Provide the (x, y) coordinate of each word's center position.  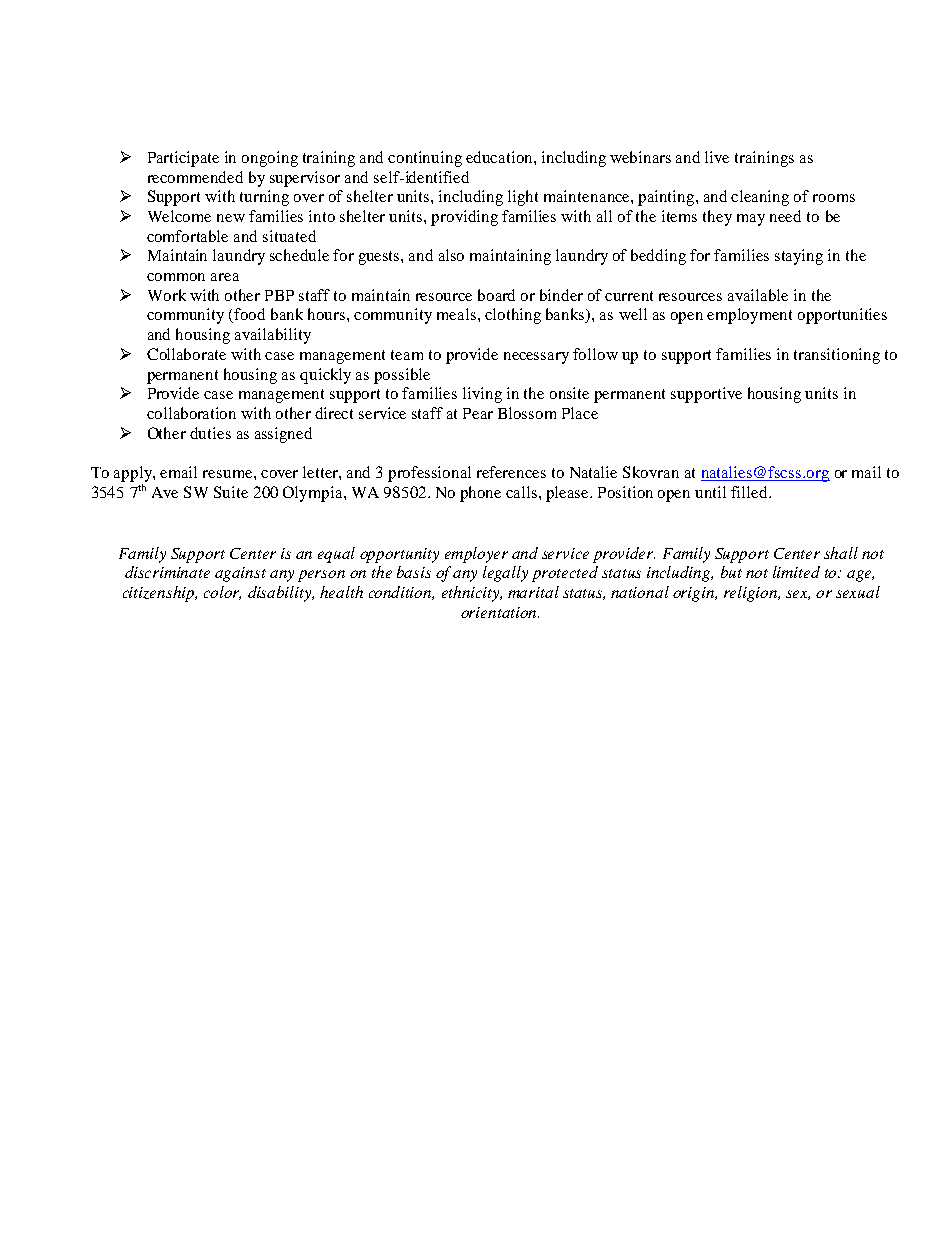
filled (750, 492)
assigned (283, 435)
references (511, 472)
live (717, 157)
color (222, 593)
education (500, 157)
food (249, 314)
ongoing (270, 159)
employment (749, 316)
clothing (513, 316)
